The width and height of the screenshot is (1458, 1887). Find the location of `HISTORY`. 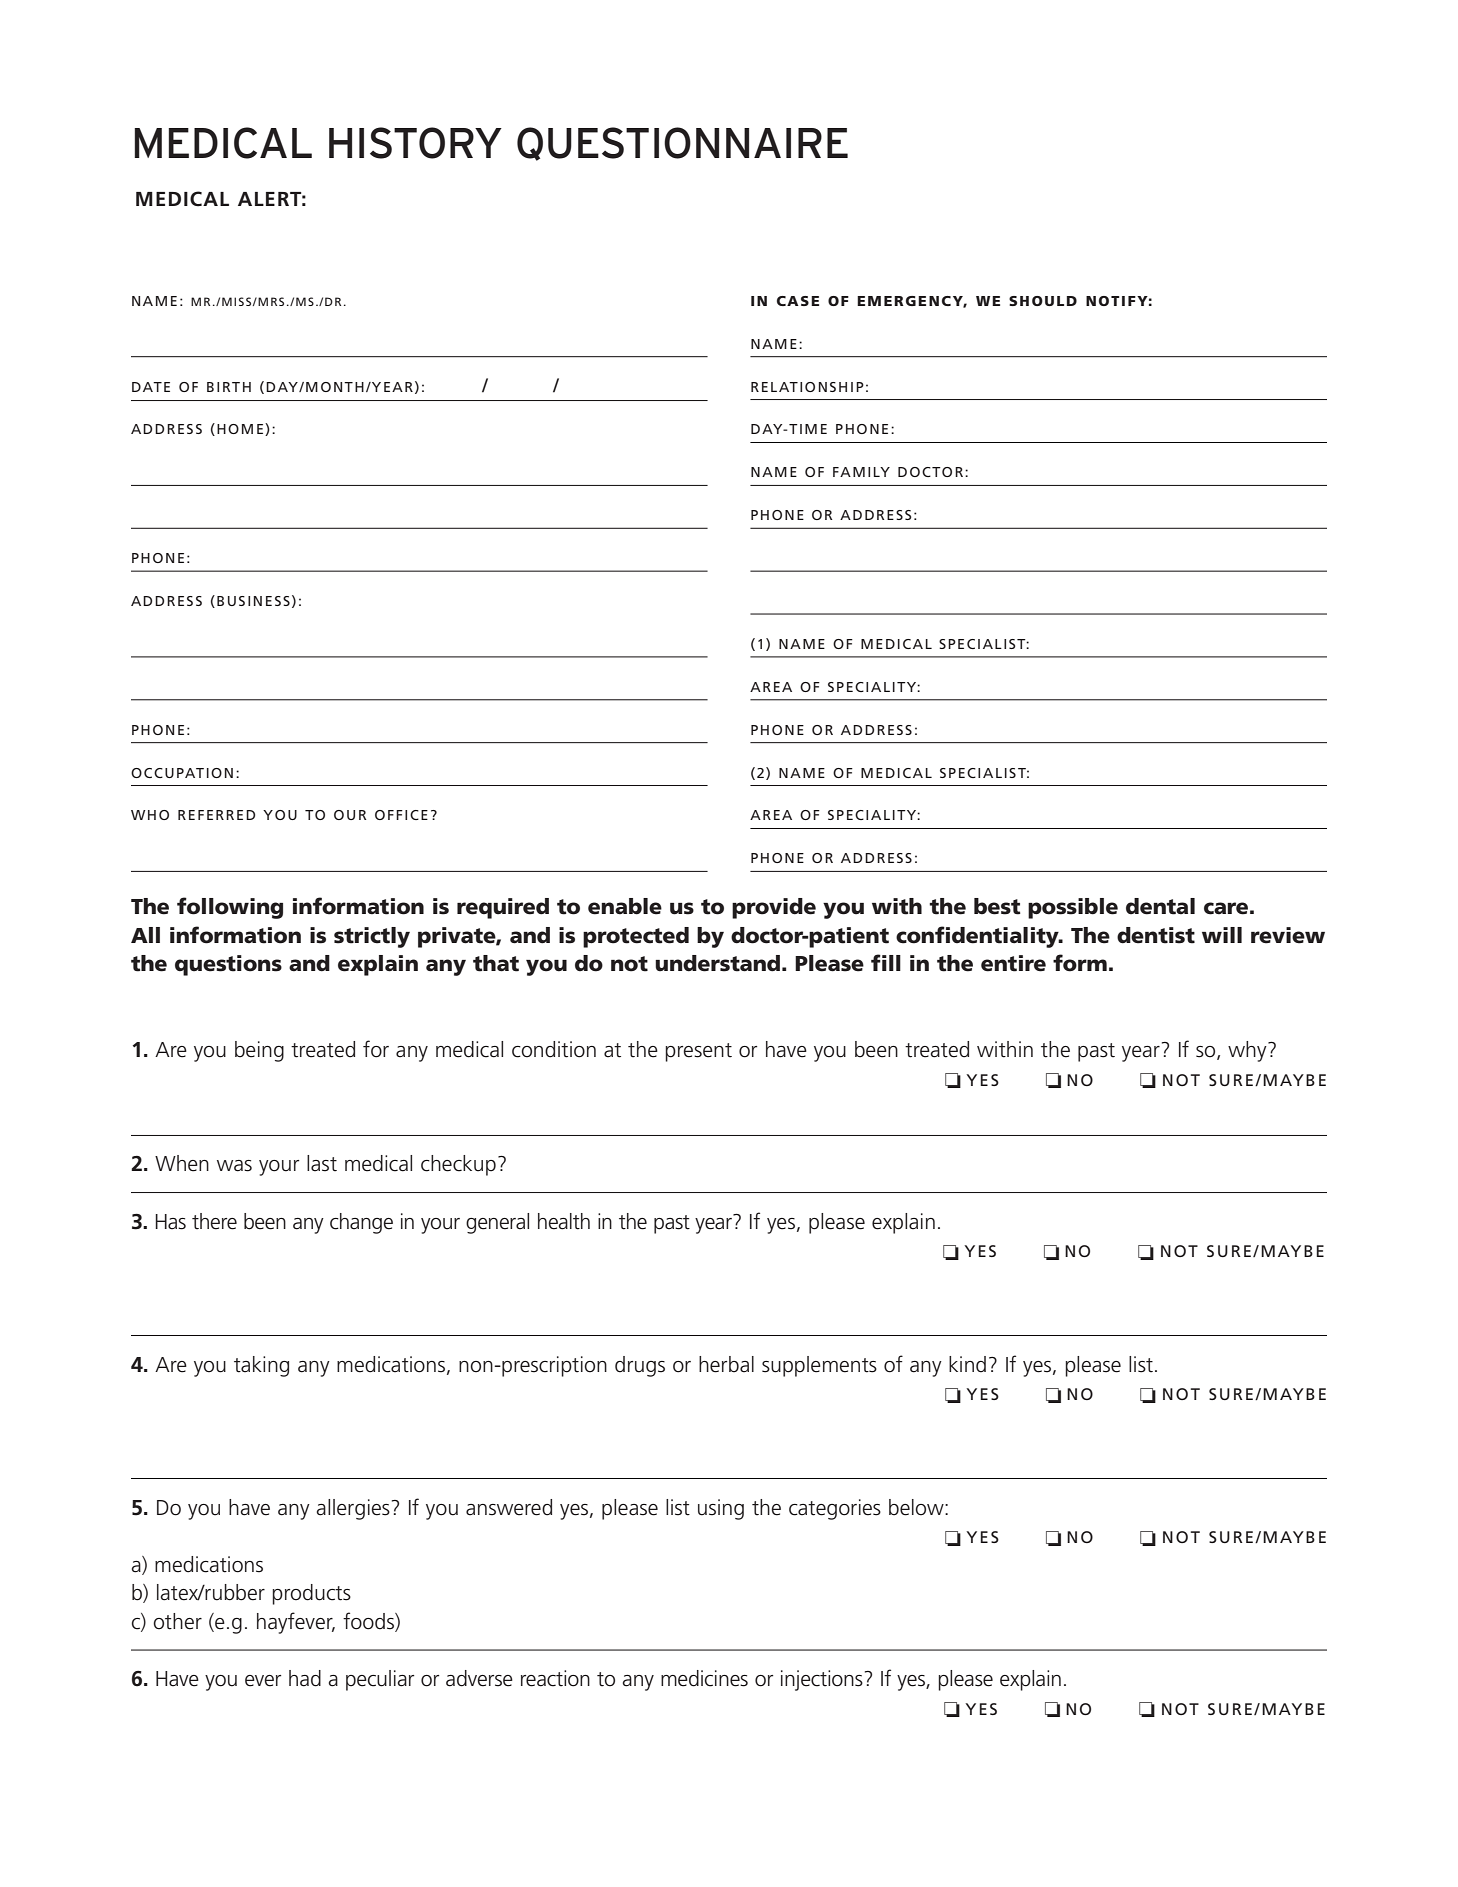

HISTORY is located at coordinates (415, 143).
